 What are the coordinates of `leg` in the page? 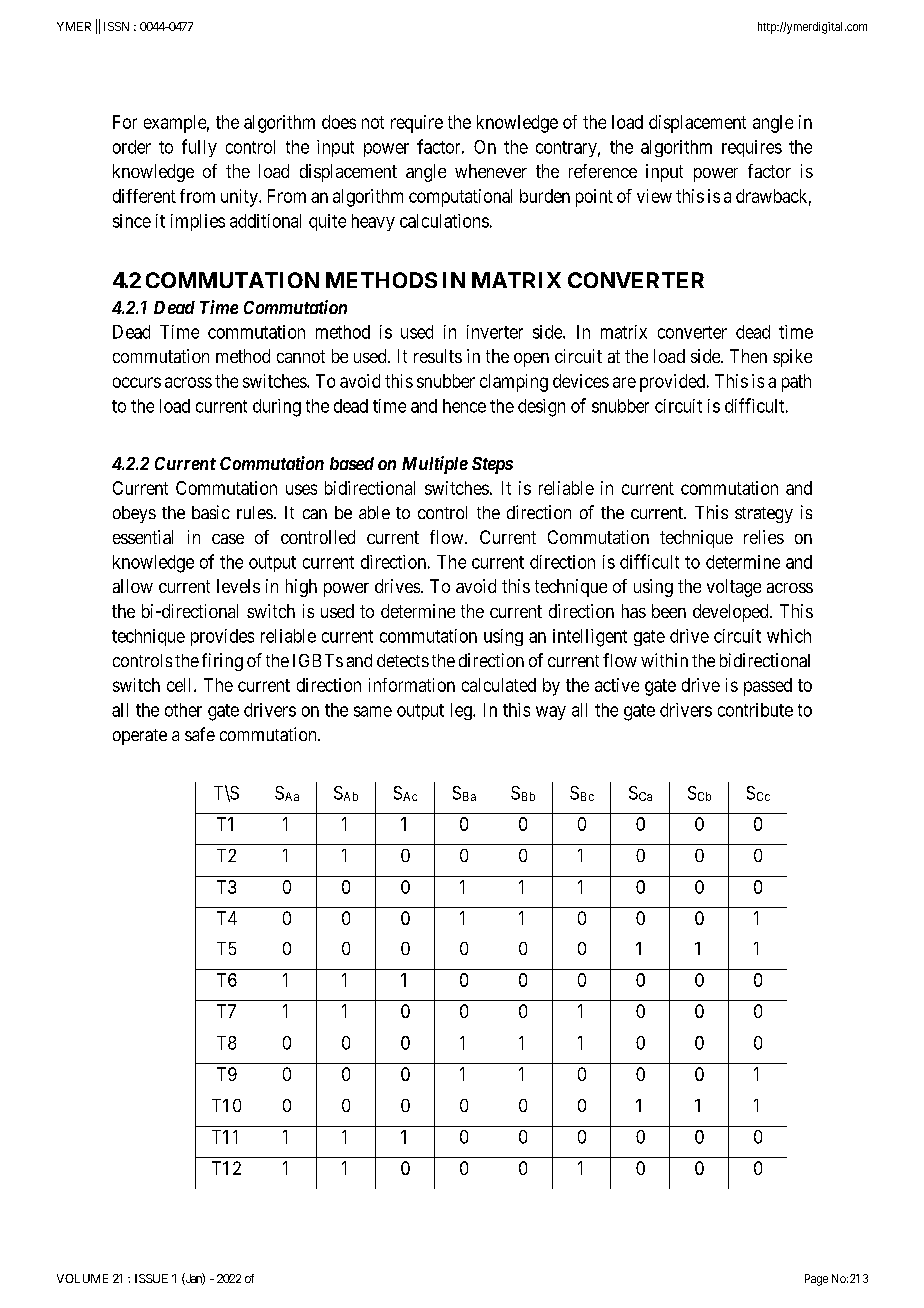 It's located at (462, 711).
